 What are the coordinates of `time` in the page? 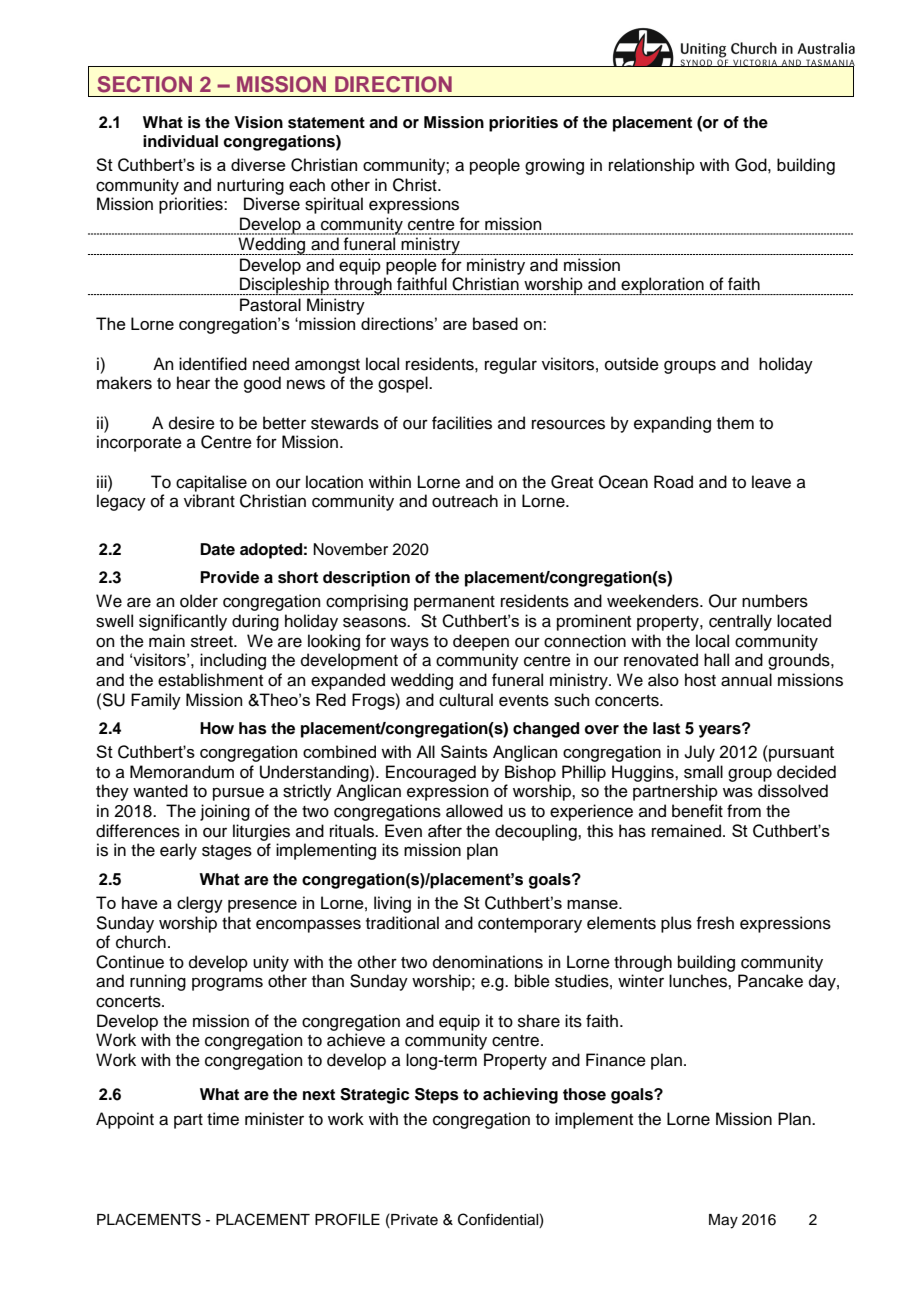 It's located at (223, 1119).
